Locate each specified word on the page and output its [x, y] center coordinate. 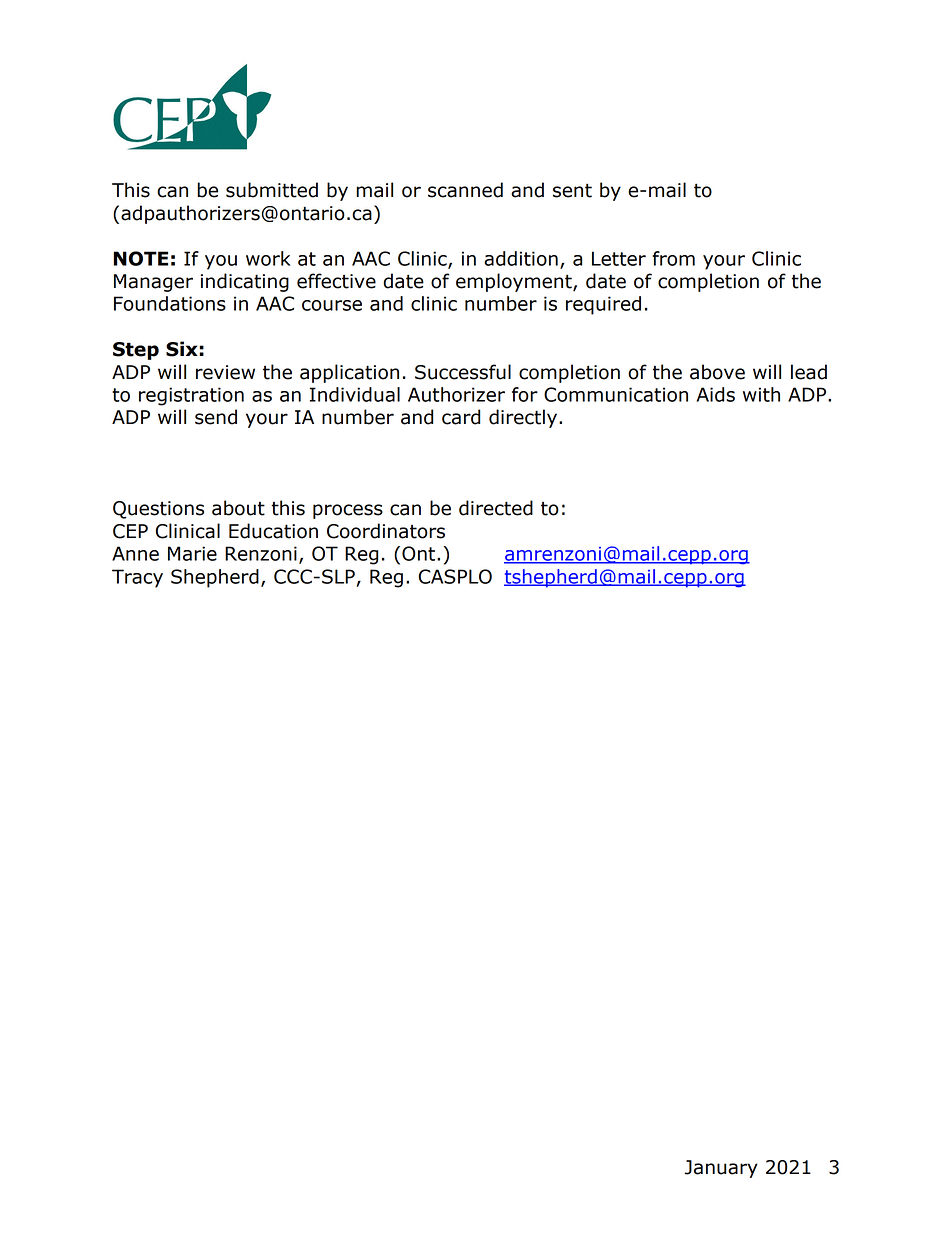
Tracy [137, 578]
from [673, 258]
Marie [192, 553]
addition [521, 258]
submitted [272, 190]
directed [496, 508]
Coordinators [386, 531]
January [721, 1169]
